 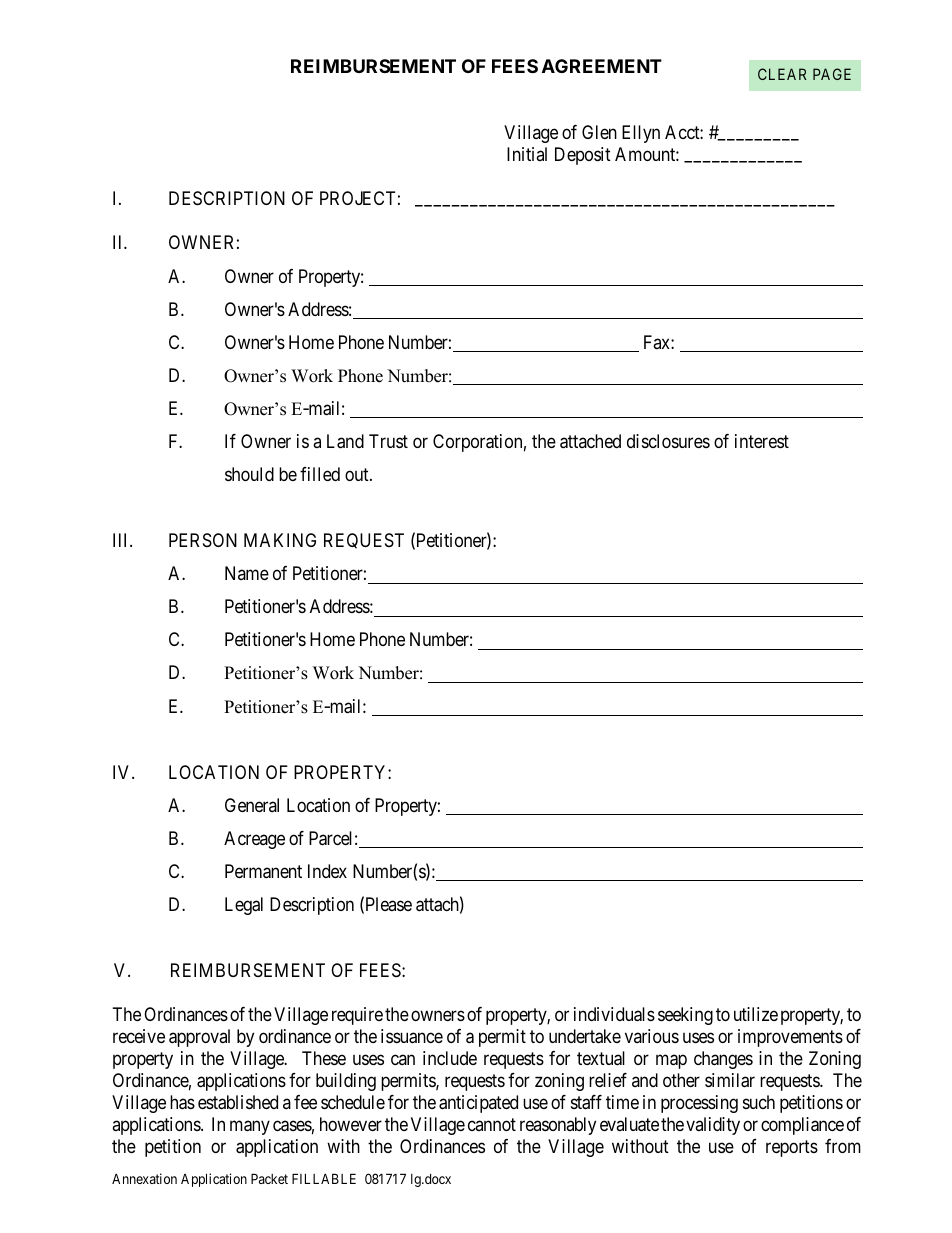 I want to click on Initial, so click(x=527, y=154).
